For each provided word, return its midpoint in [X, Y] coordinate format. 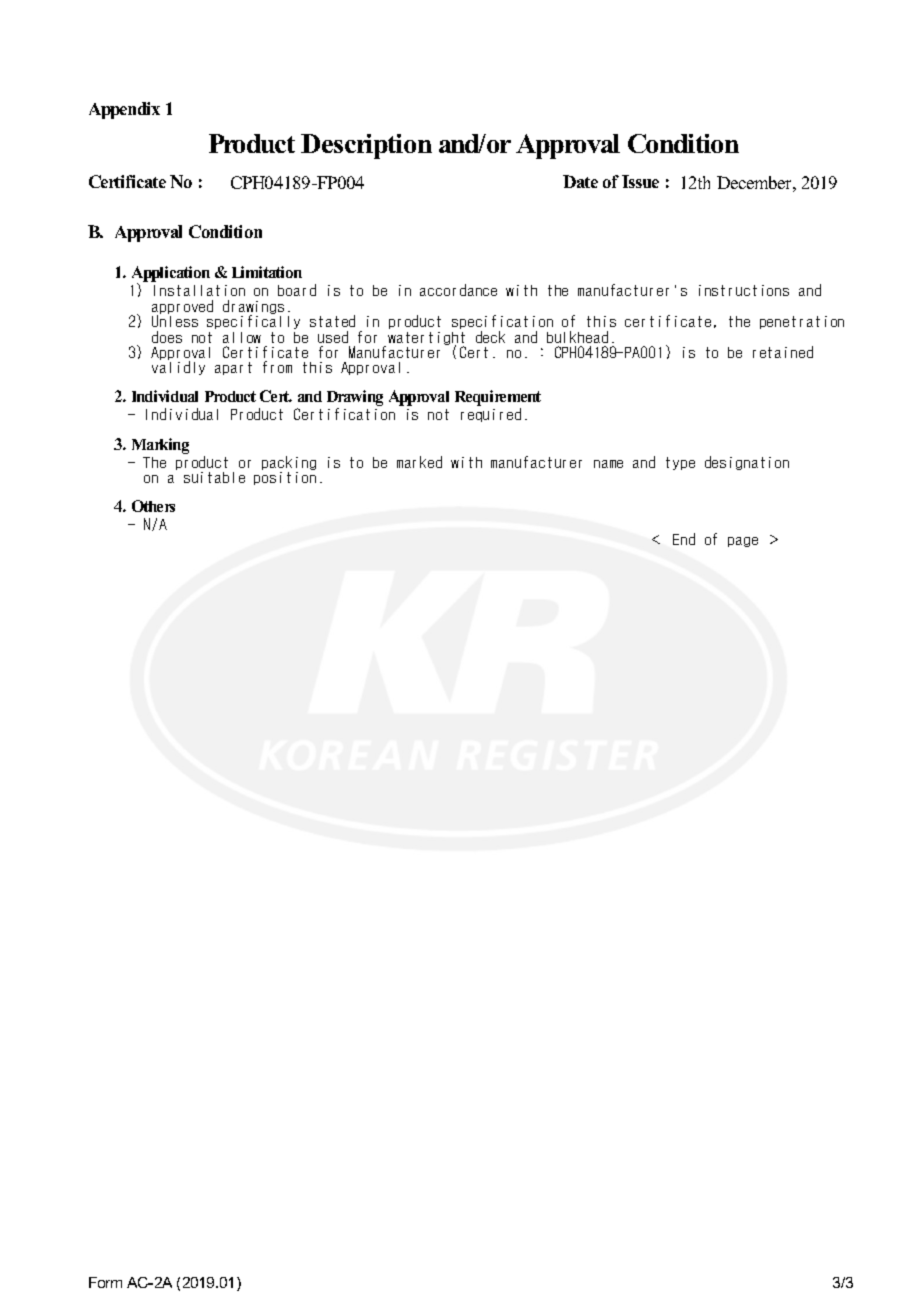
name [608, 464]
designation [747, 463]
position [285, 478]
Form [105, 1282]
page [743, 542]
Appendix [124, 110]
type [680, 463]
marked [419, 462]
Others [153, 506]
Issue [640, 181]
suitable [214, 477]
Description [366, 146]
